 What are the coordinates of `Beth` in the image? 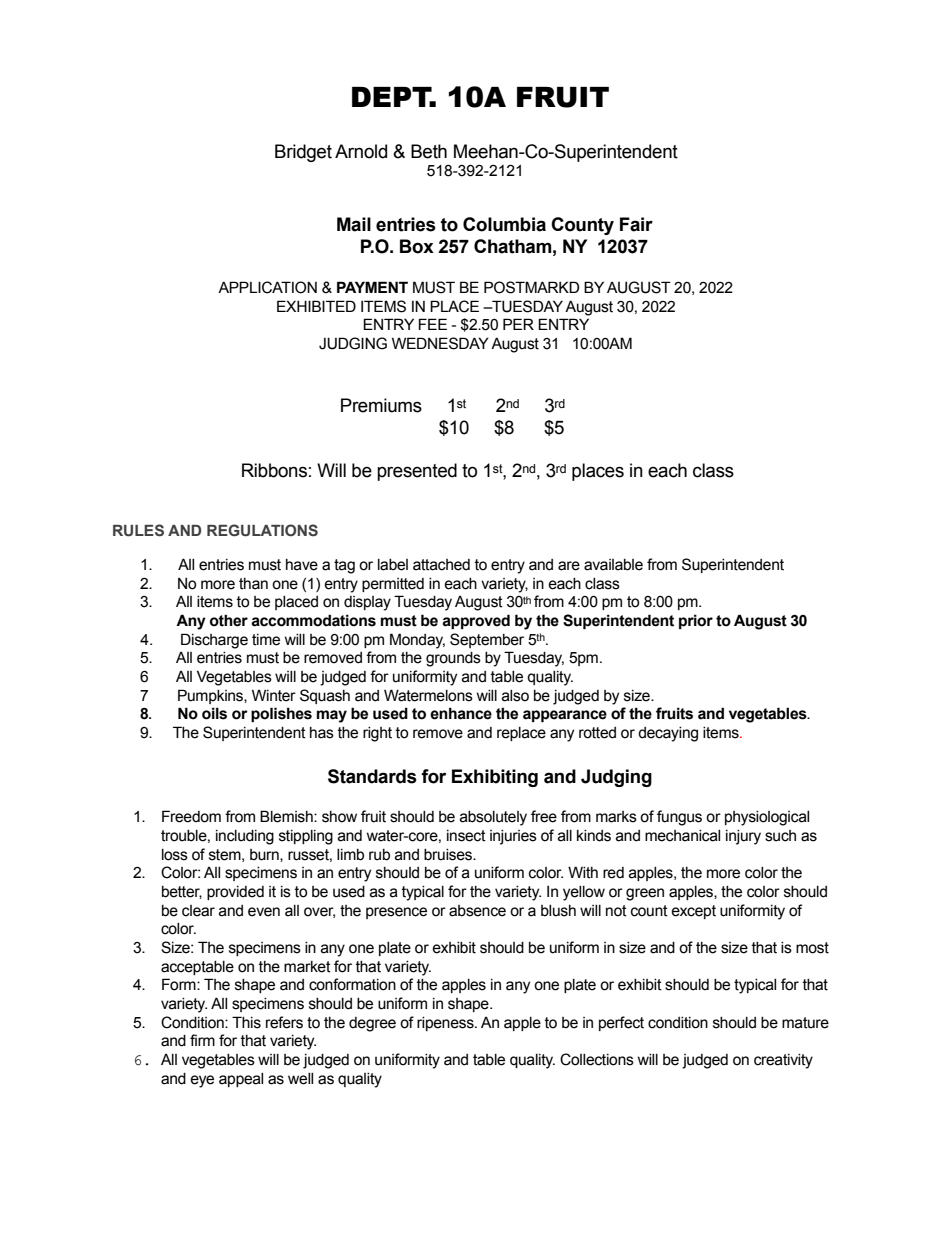 It's located at (429, 151).
